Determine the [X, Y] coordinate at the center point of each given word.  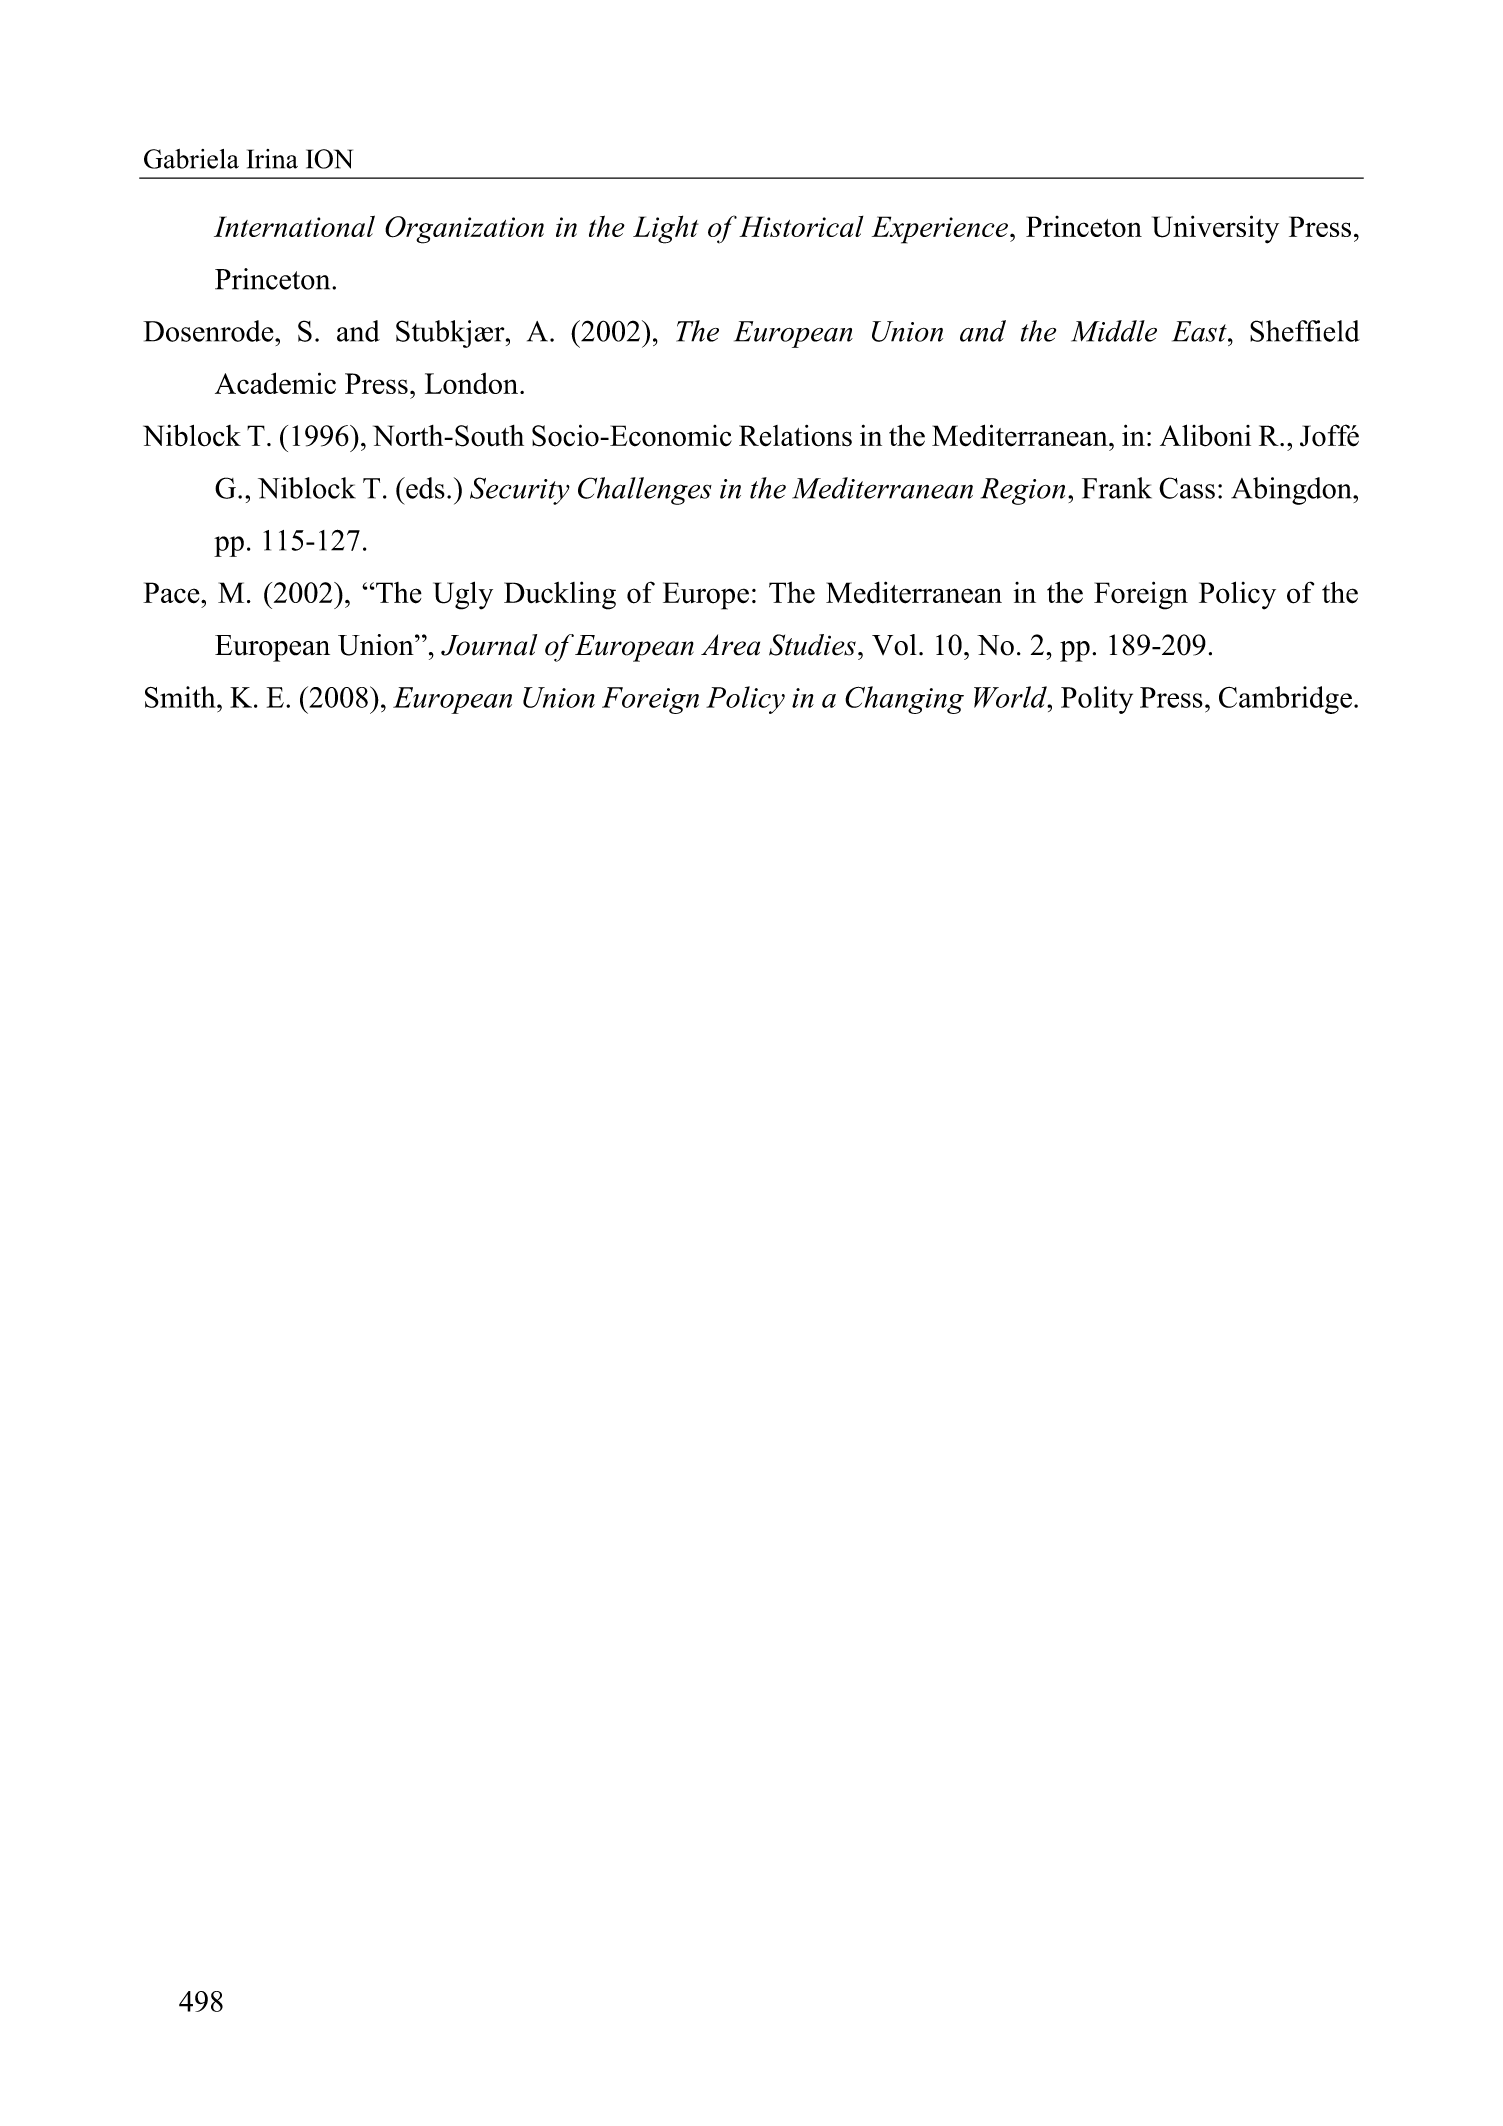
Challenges [645, 491]
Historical [801, 226]
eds [424, 488]
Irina [272, 159]
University [1215, 229]
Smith [181, 697]
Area [730, 645]
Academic [275, 383]
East [1200, 331]
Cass [1187, 488]
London [471, 383]
